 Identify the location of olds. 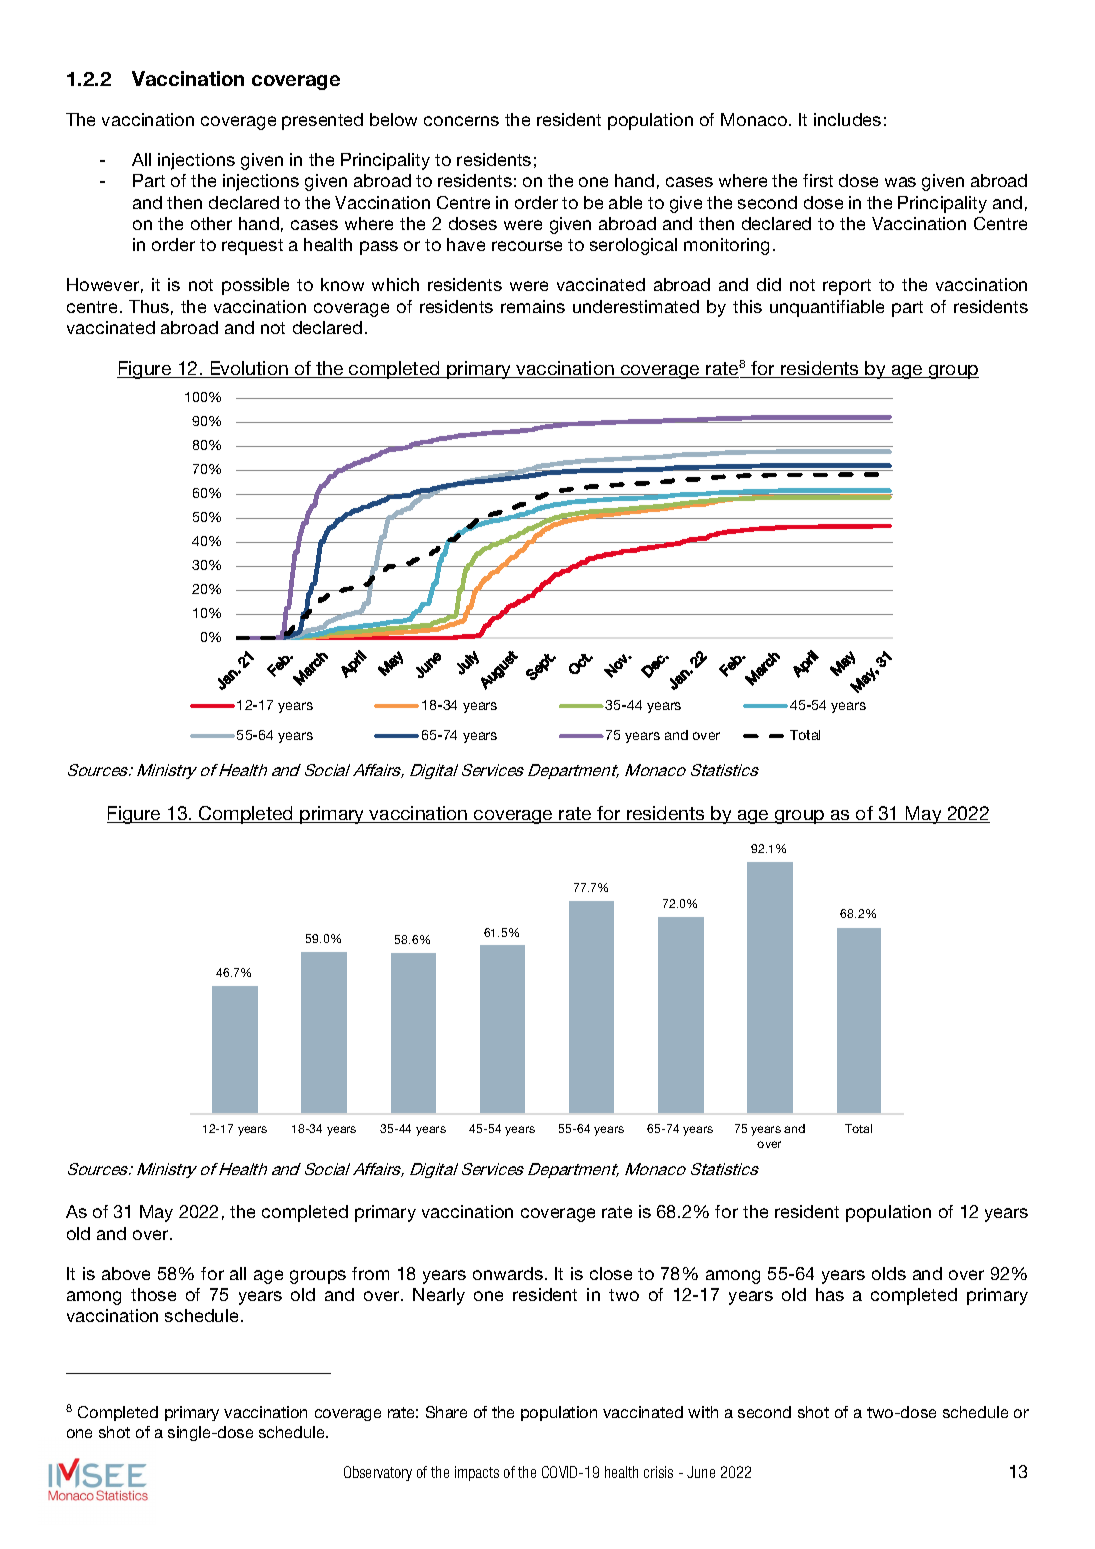
(889, 1273).
